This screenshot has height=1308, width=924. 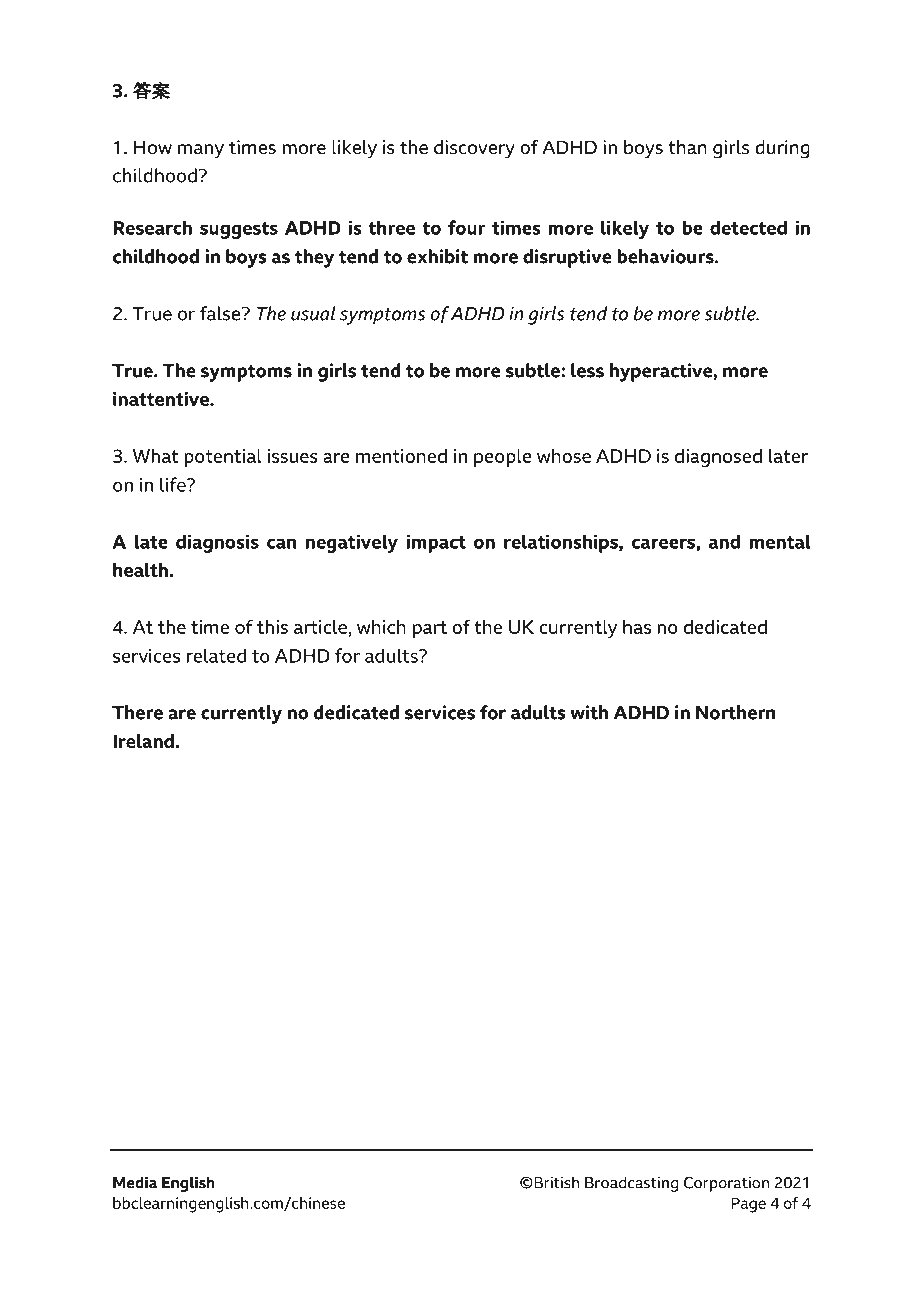 I want to click on than, so click(x=687, y=147).
